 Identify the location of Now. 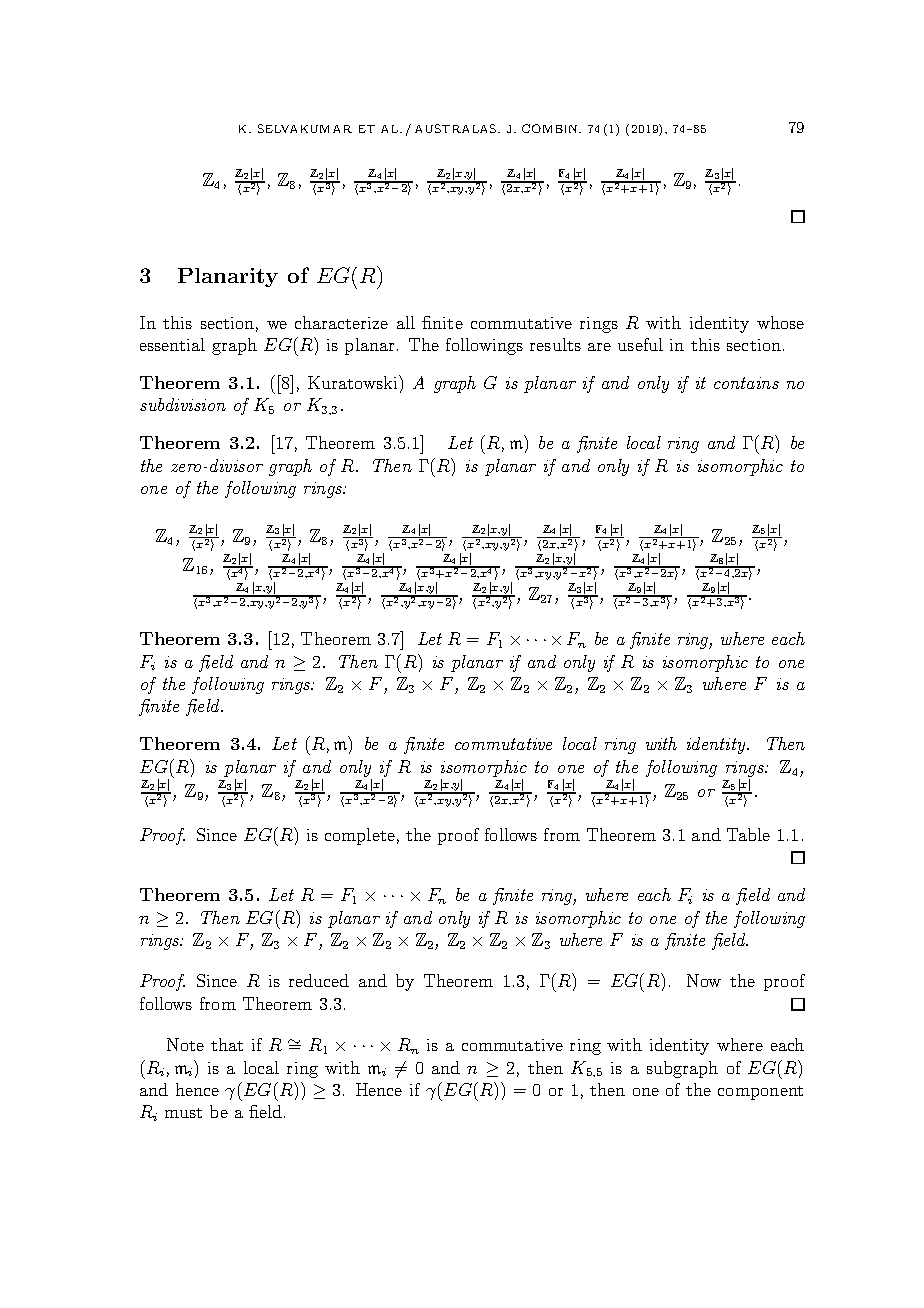
(704, 980).
